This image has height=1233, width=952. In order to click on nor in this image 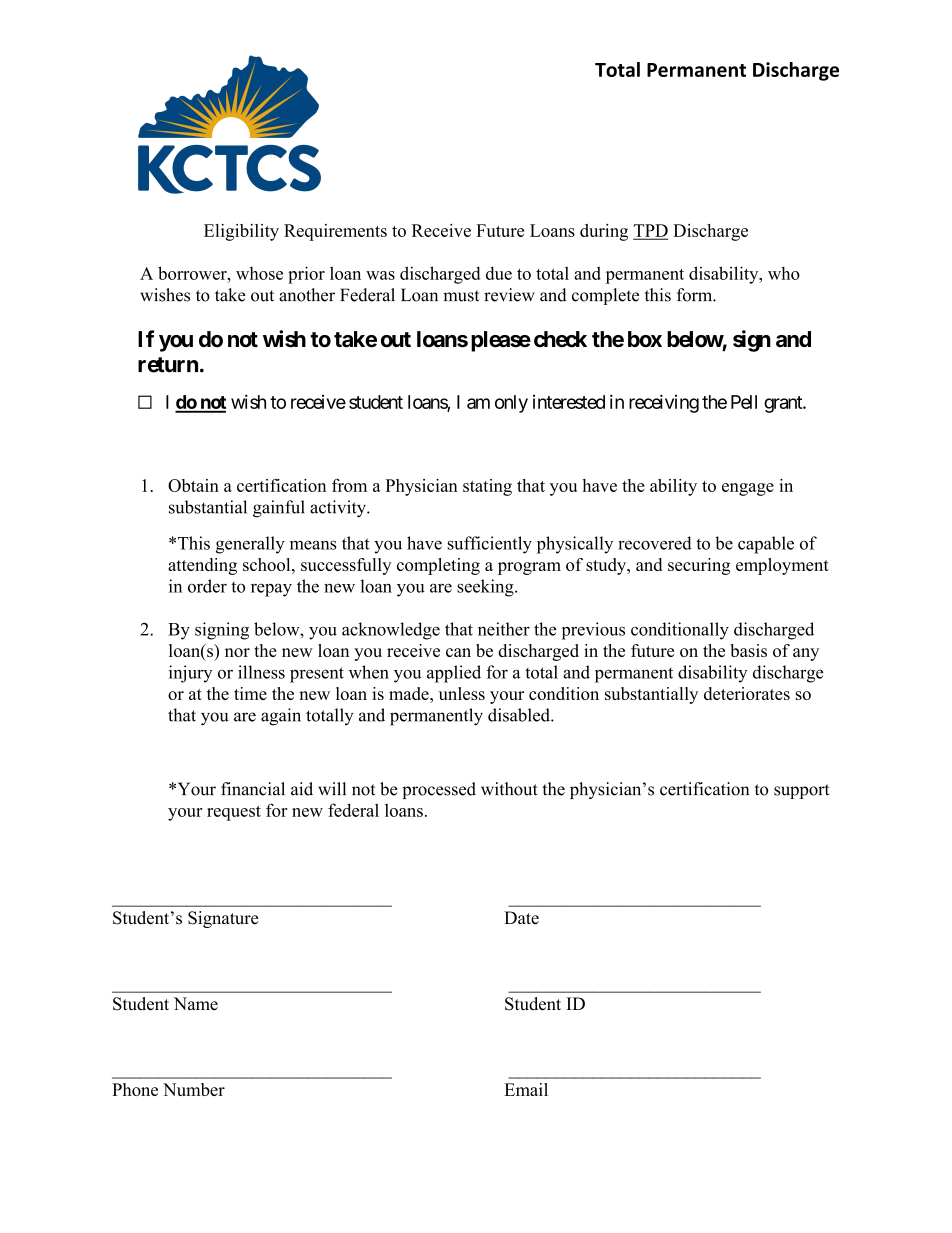, I will do `click(237, 652)`.
